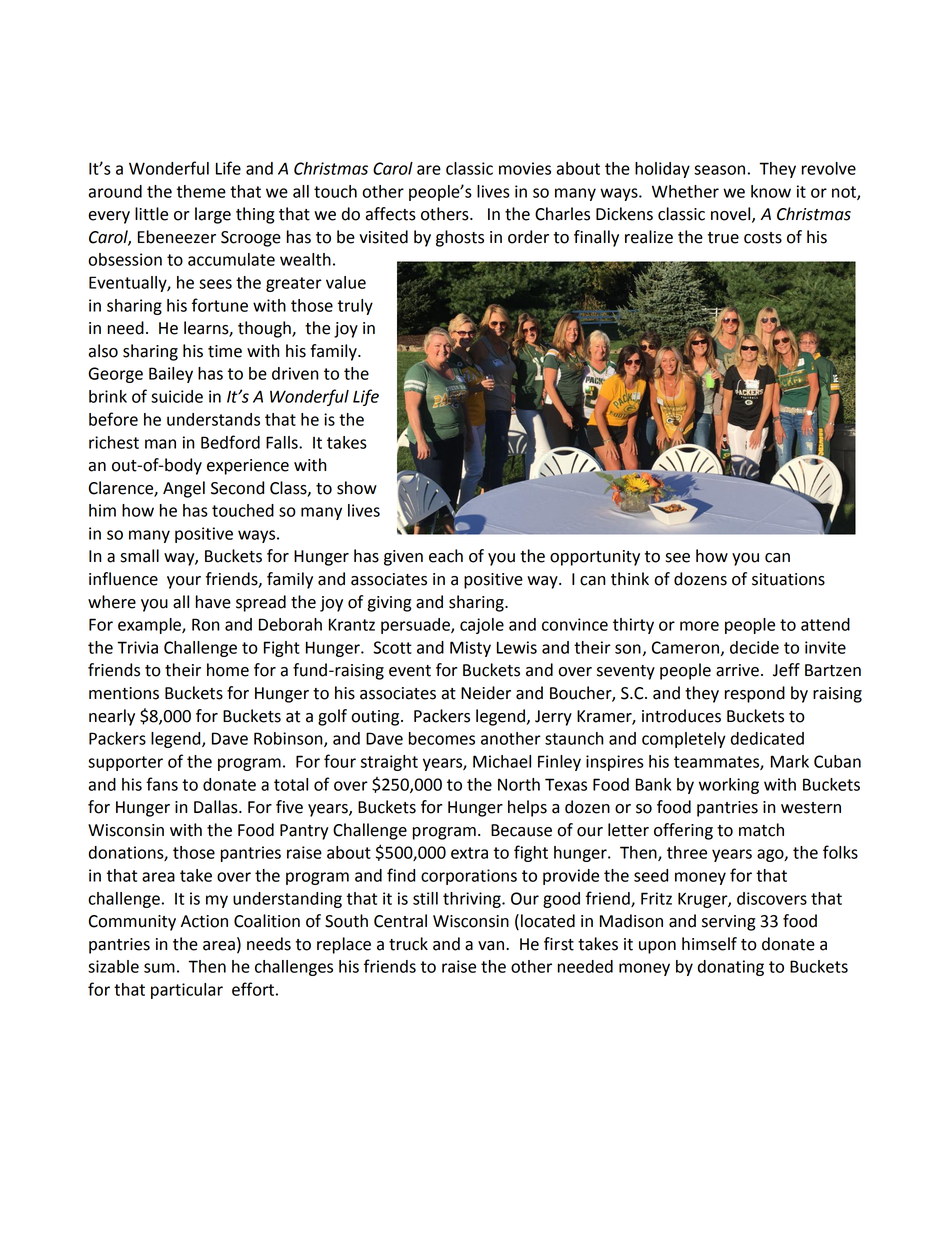  Describe the element at coordinates (184, 582) in the image. I see `your` at that location.
